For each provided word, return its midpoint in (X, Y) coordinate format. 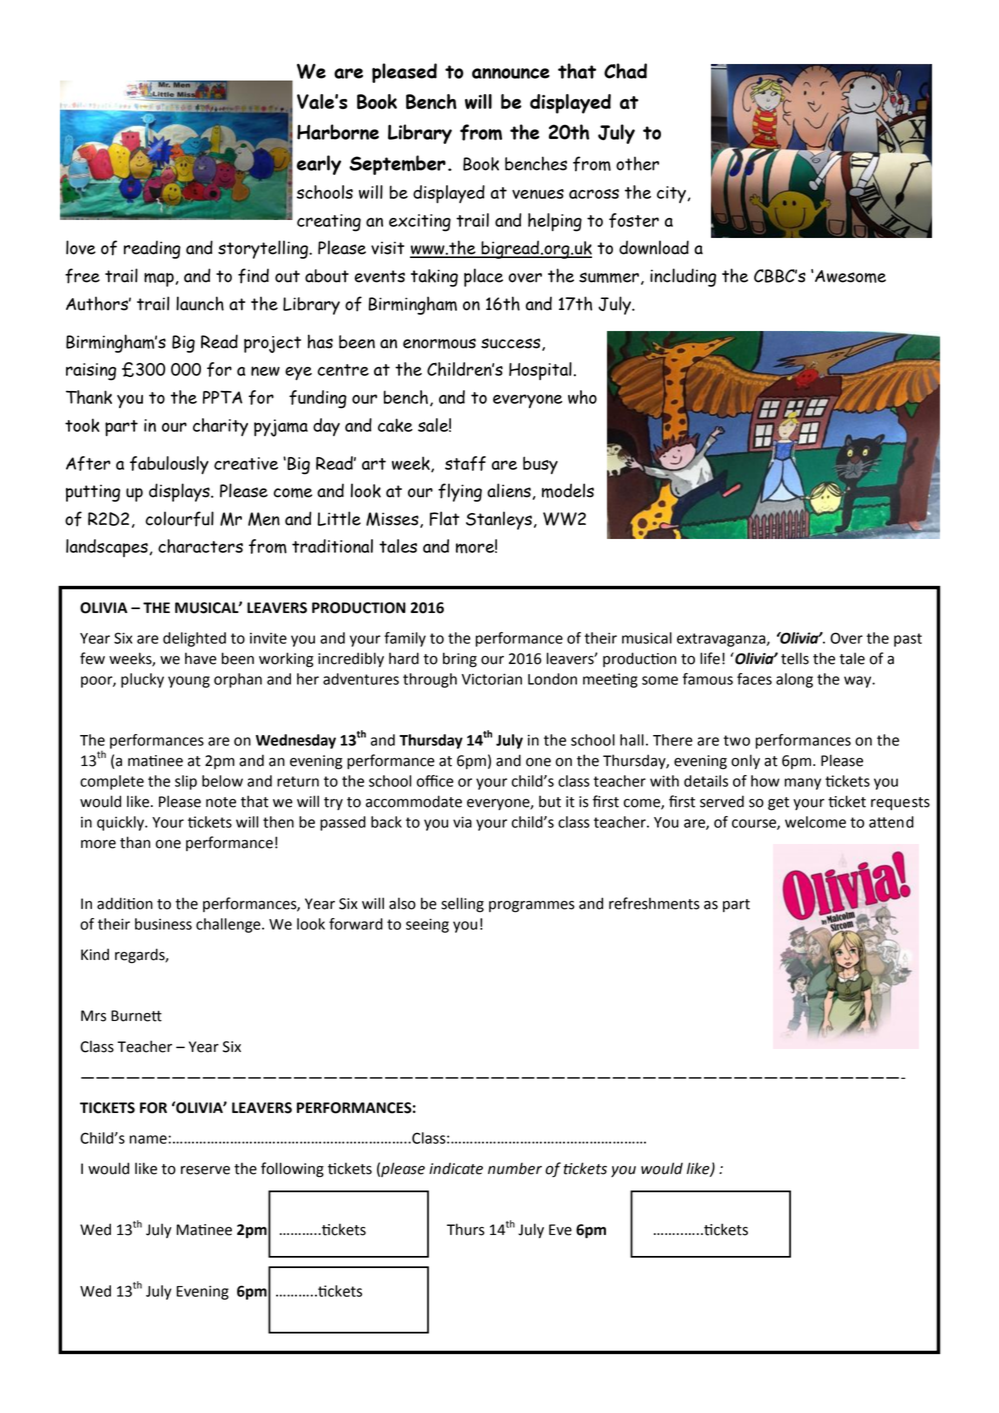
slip (186, 782)
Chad (625, 71)
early (319, 165)
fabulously (169, 465)
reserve (205, 1170)
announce (511, 73)
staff (465, 463)
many (803, 784)
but (550, 801)
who (582, 397)
